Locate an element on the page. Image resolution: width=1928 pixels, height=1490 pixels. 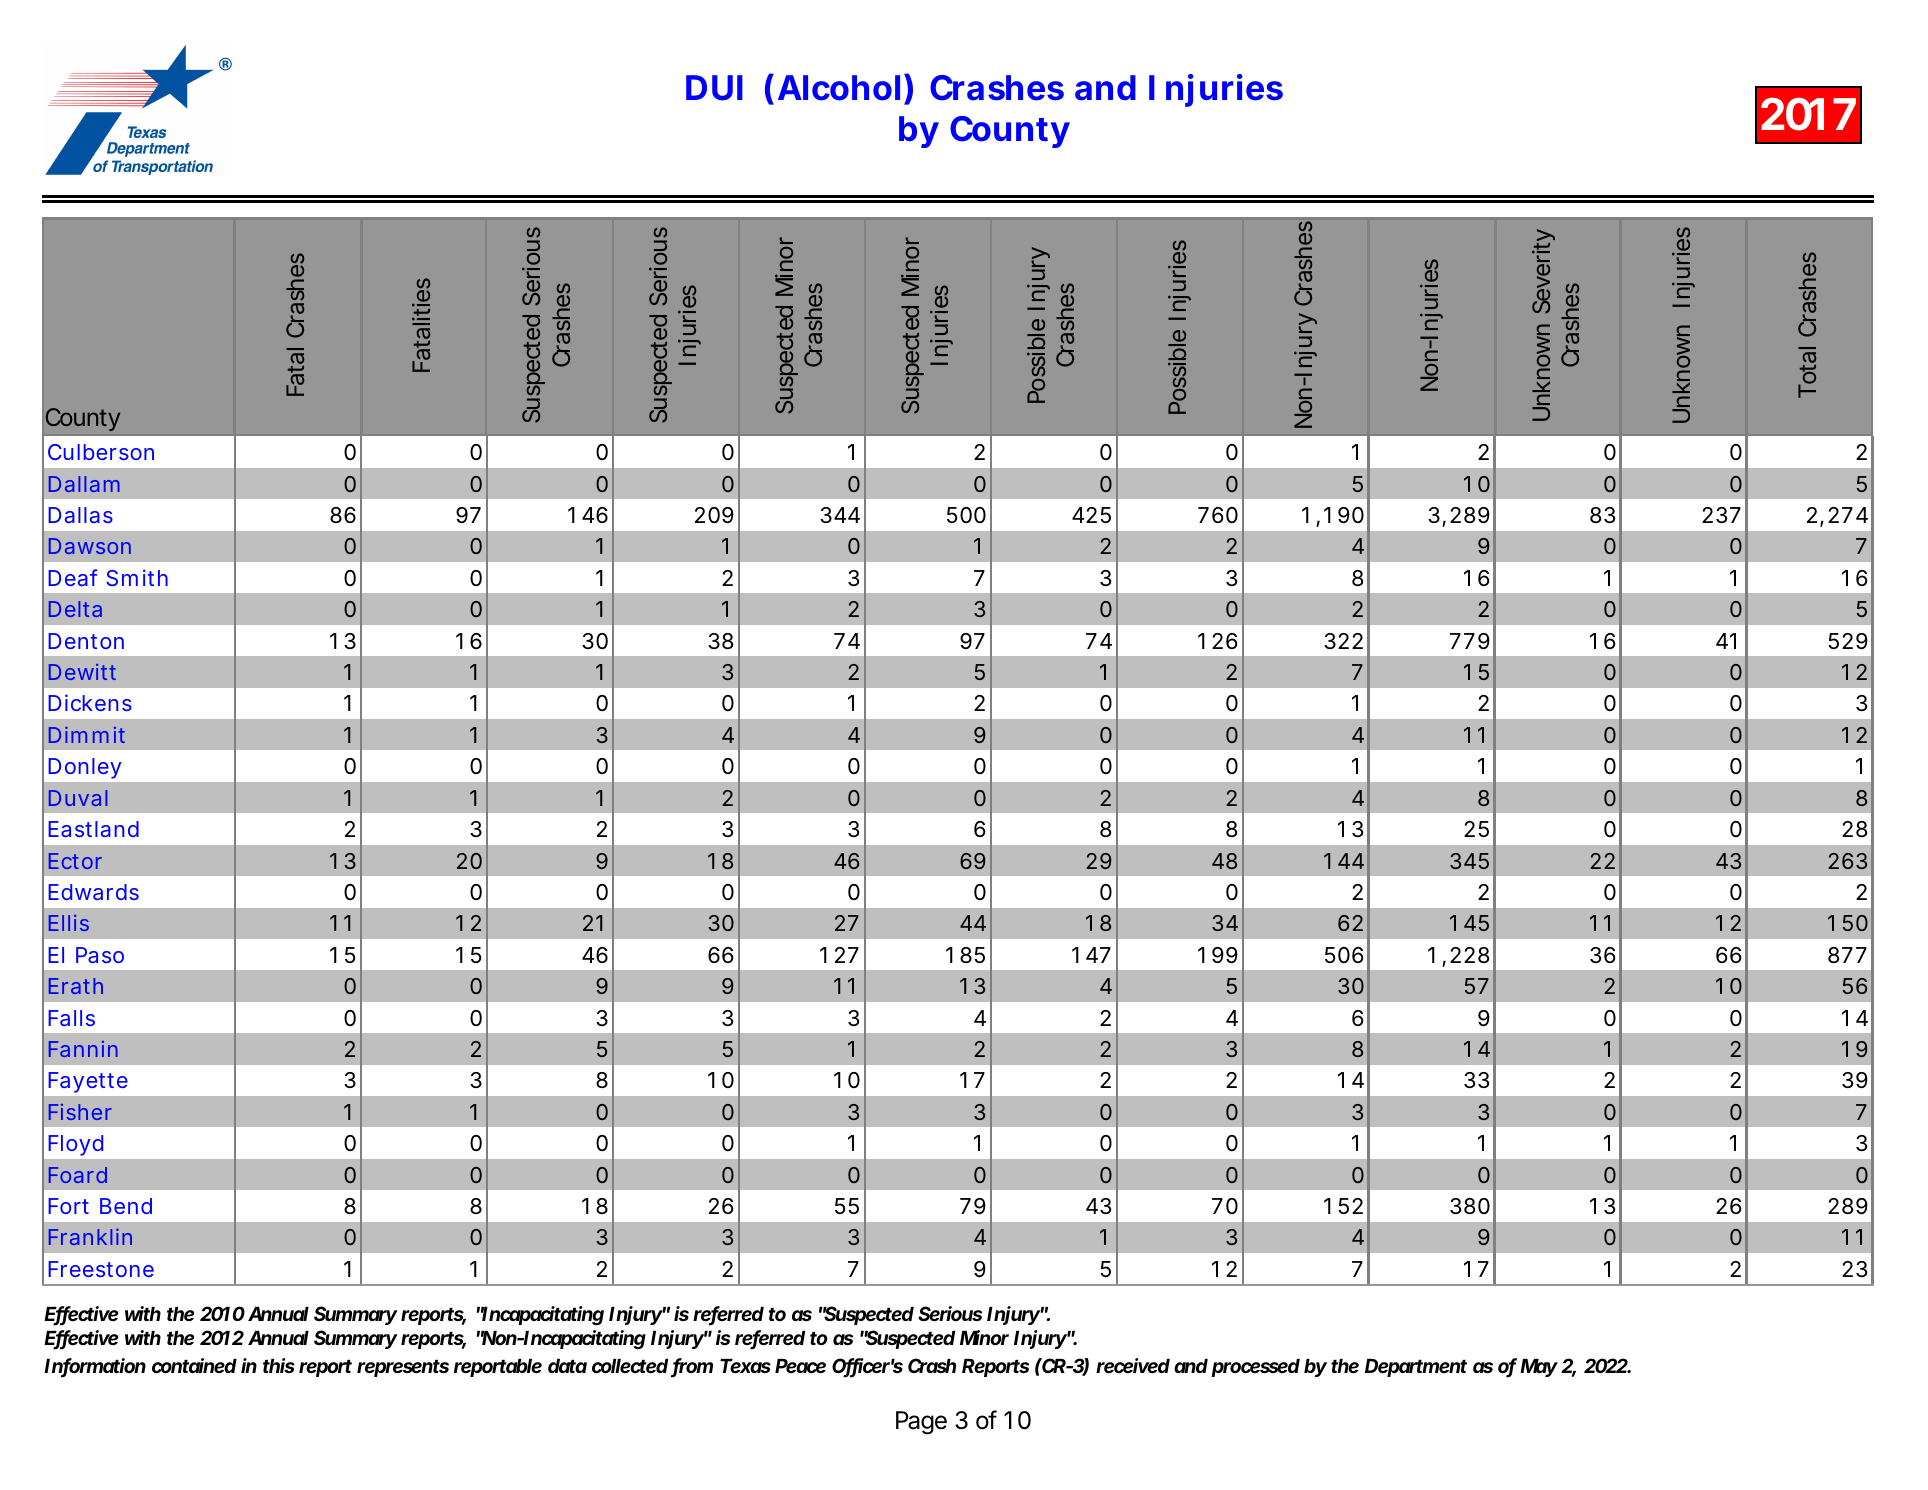
Department is located at coordinates (1416, 1368).
